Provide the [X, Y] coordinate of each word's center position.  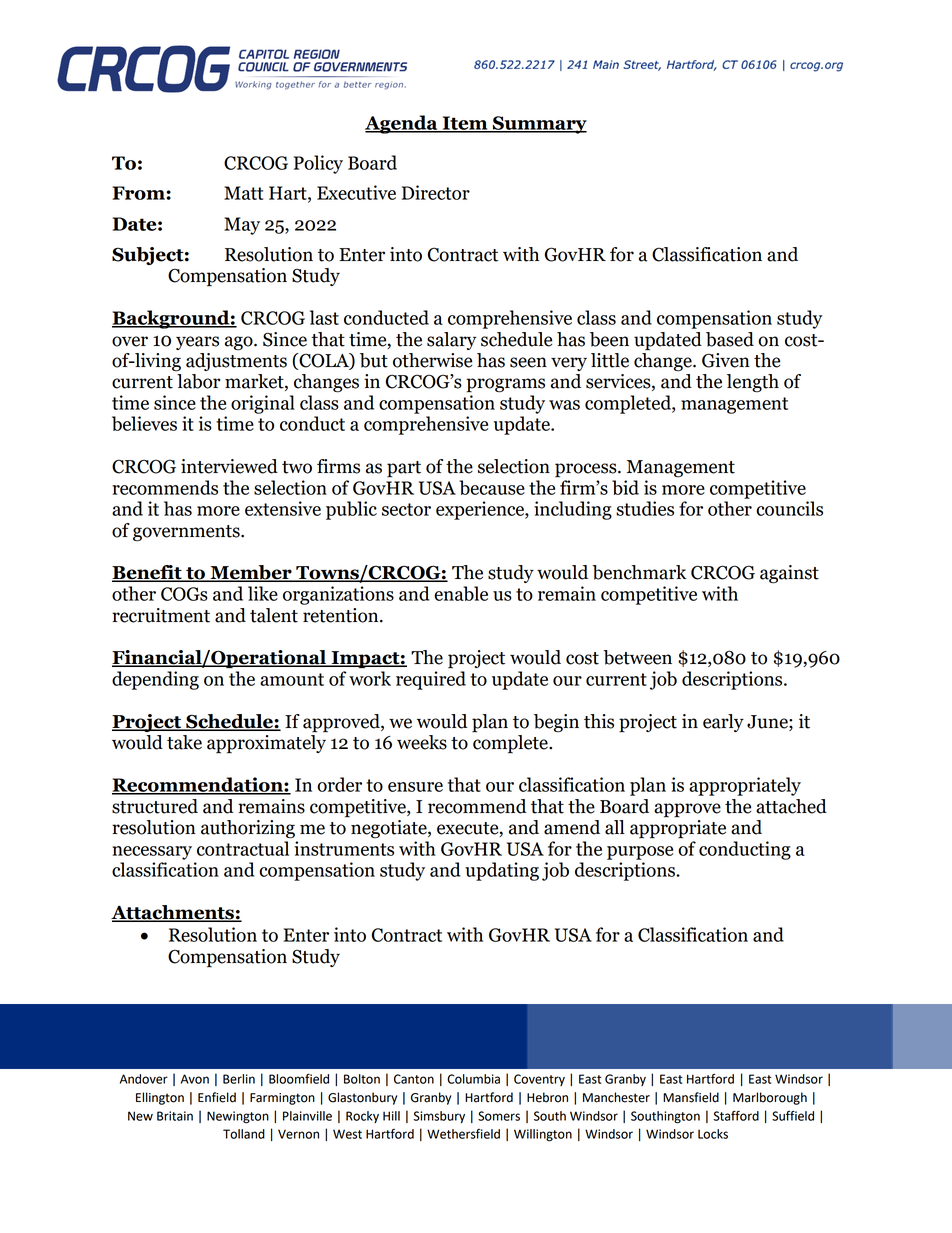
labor [198, 381]
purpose [640, 853]
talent [274, 615]
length [753, 383]
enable [461, 593]
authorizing [248, 829]
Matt [243, 193]
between [637, 657]
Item [465, 124]
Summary [539, 125]
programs [505, 385]
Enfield [217, 1097]
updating [502, 871]
